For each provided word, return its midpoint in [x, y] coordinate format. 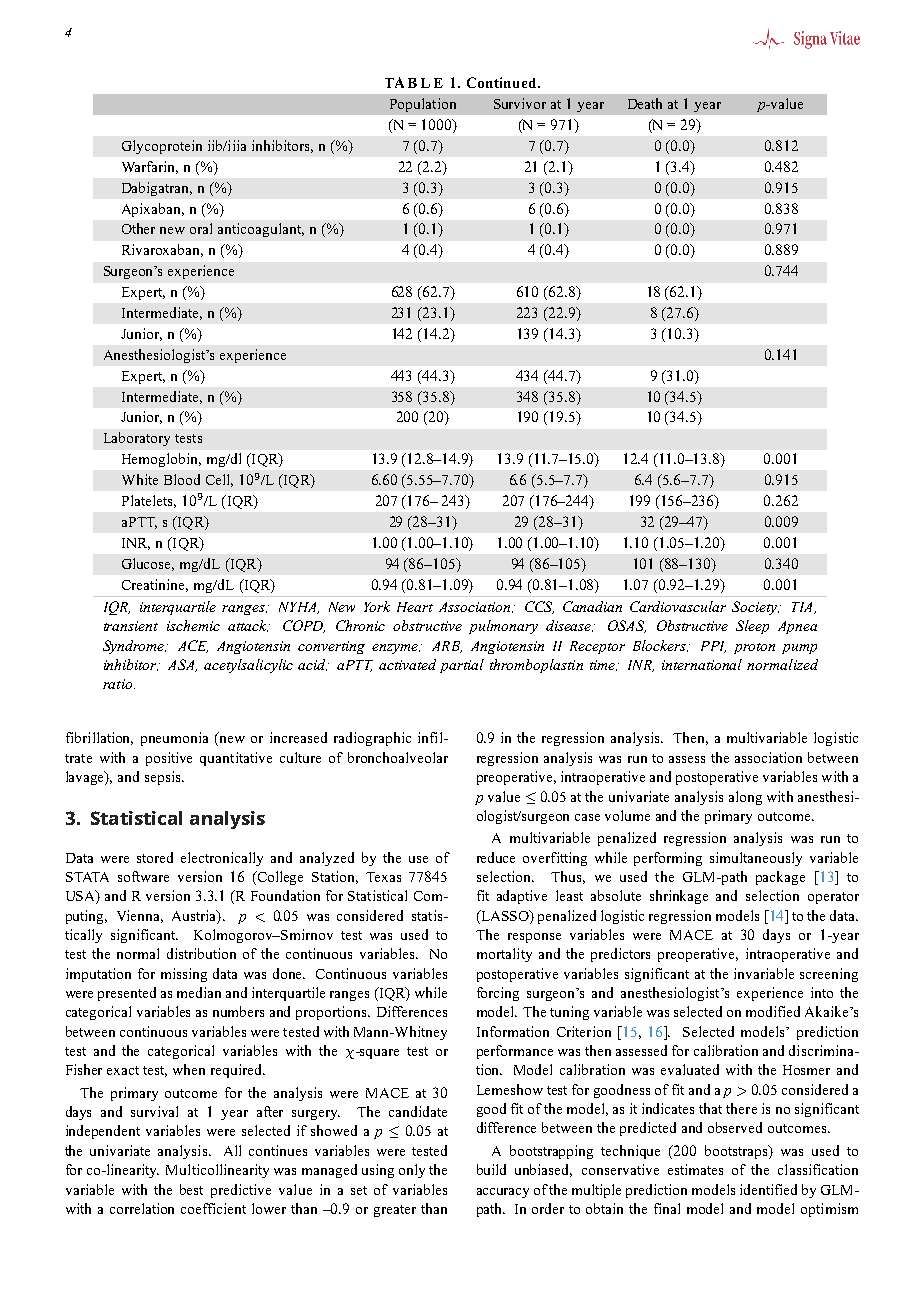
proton [754, 648]
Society [755, 608]
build [491, 1169]
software [143, 876]
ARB [447, 647]
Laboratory [137, 439]
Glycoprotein [162, 147]
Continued [503, 82]
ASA [182, 665]
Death [645, 103]
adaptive [522, 897]
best [191, 1189]
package [780, 878]
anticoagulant [261, 230]
